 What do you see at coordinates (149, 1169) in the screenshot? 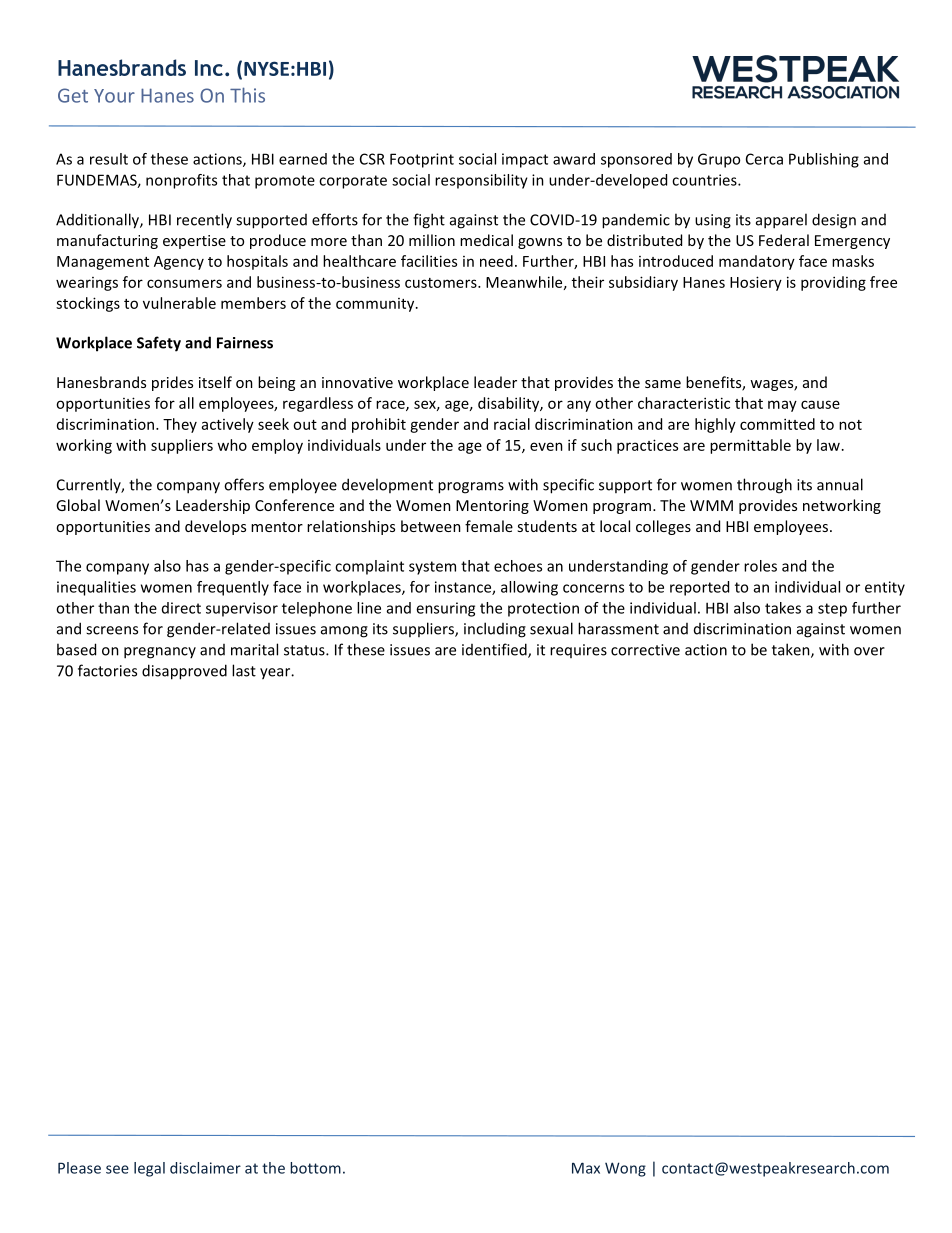
I see `legal` at bounding box center [149, 1169].
